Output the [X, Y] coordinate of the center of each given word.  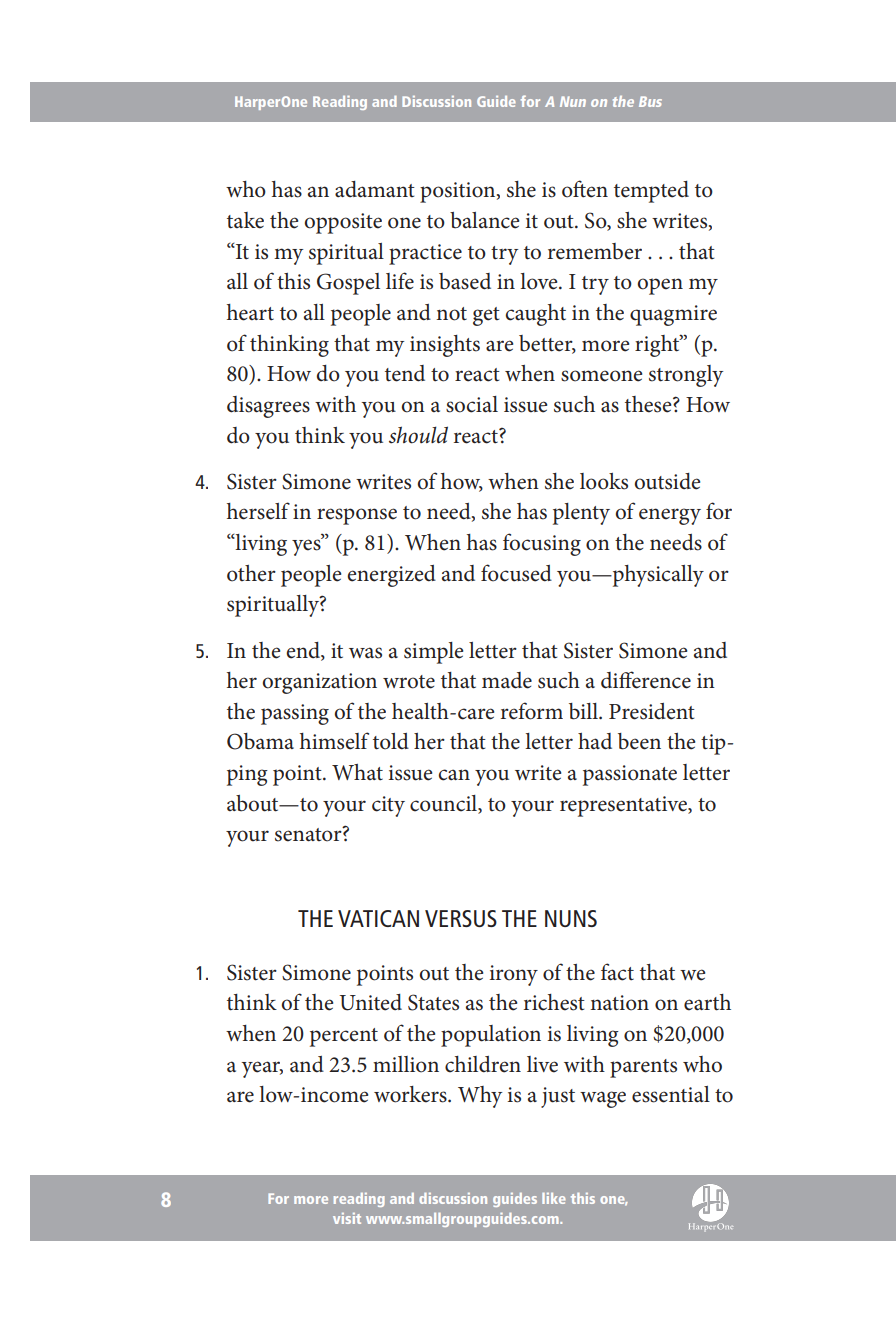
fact [617, 972]
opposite [343, 223]
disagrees [268, 407]
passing [295, 714]
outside [667, 481]
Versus [461, 918]
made [507, 680]
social [472, 404]
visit [347, 1218]
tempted [651, 192]
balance [484, 220]
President [652, 711]
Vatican [378, 918]
